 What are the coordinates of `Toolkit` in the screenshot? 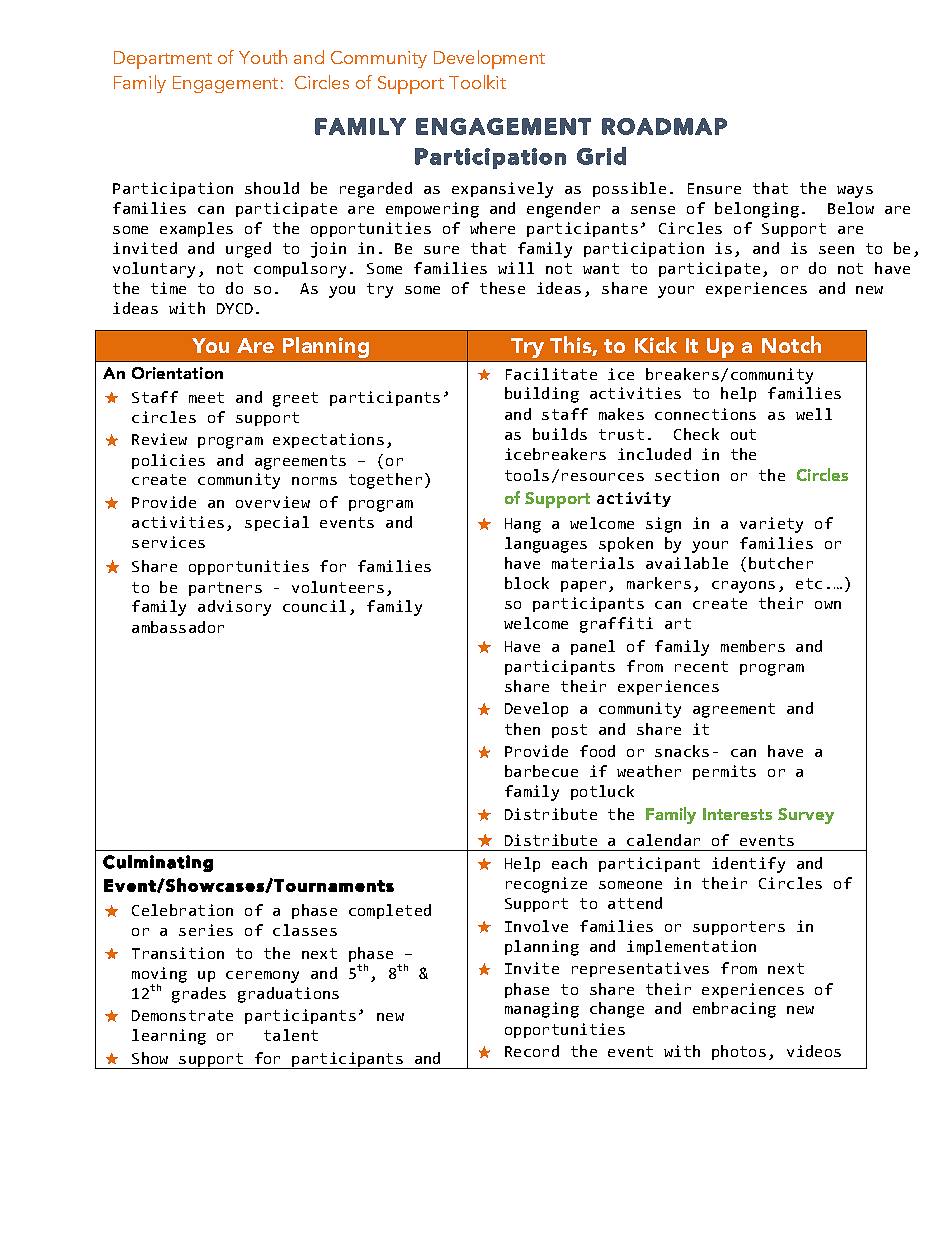 It's located at (477, 82).
